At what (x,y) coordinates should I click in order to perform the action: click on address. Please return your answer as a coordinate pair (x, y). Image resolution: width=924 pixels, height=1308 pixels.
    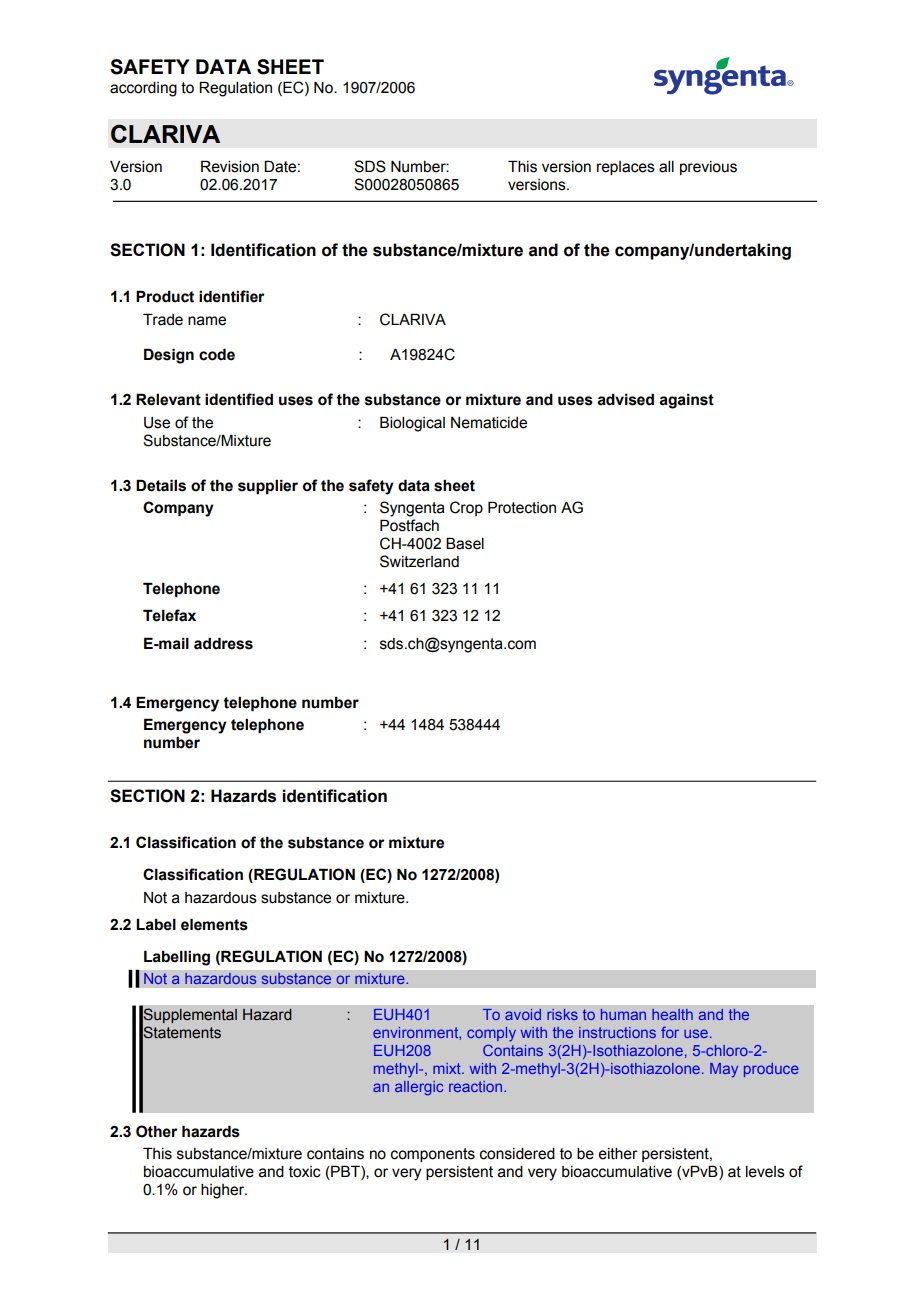
    Looking at the image, I should click on (223, 643).
